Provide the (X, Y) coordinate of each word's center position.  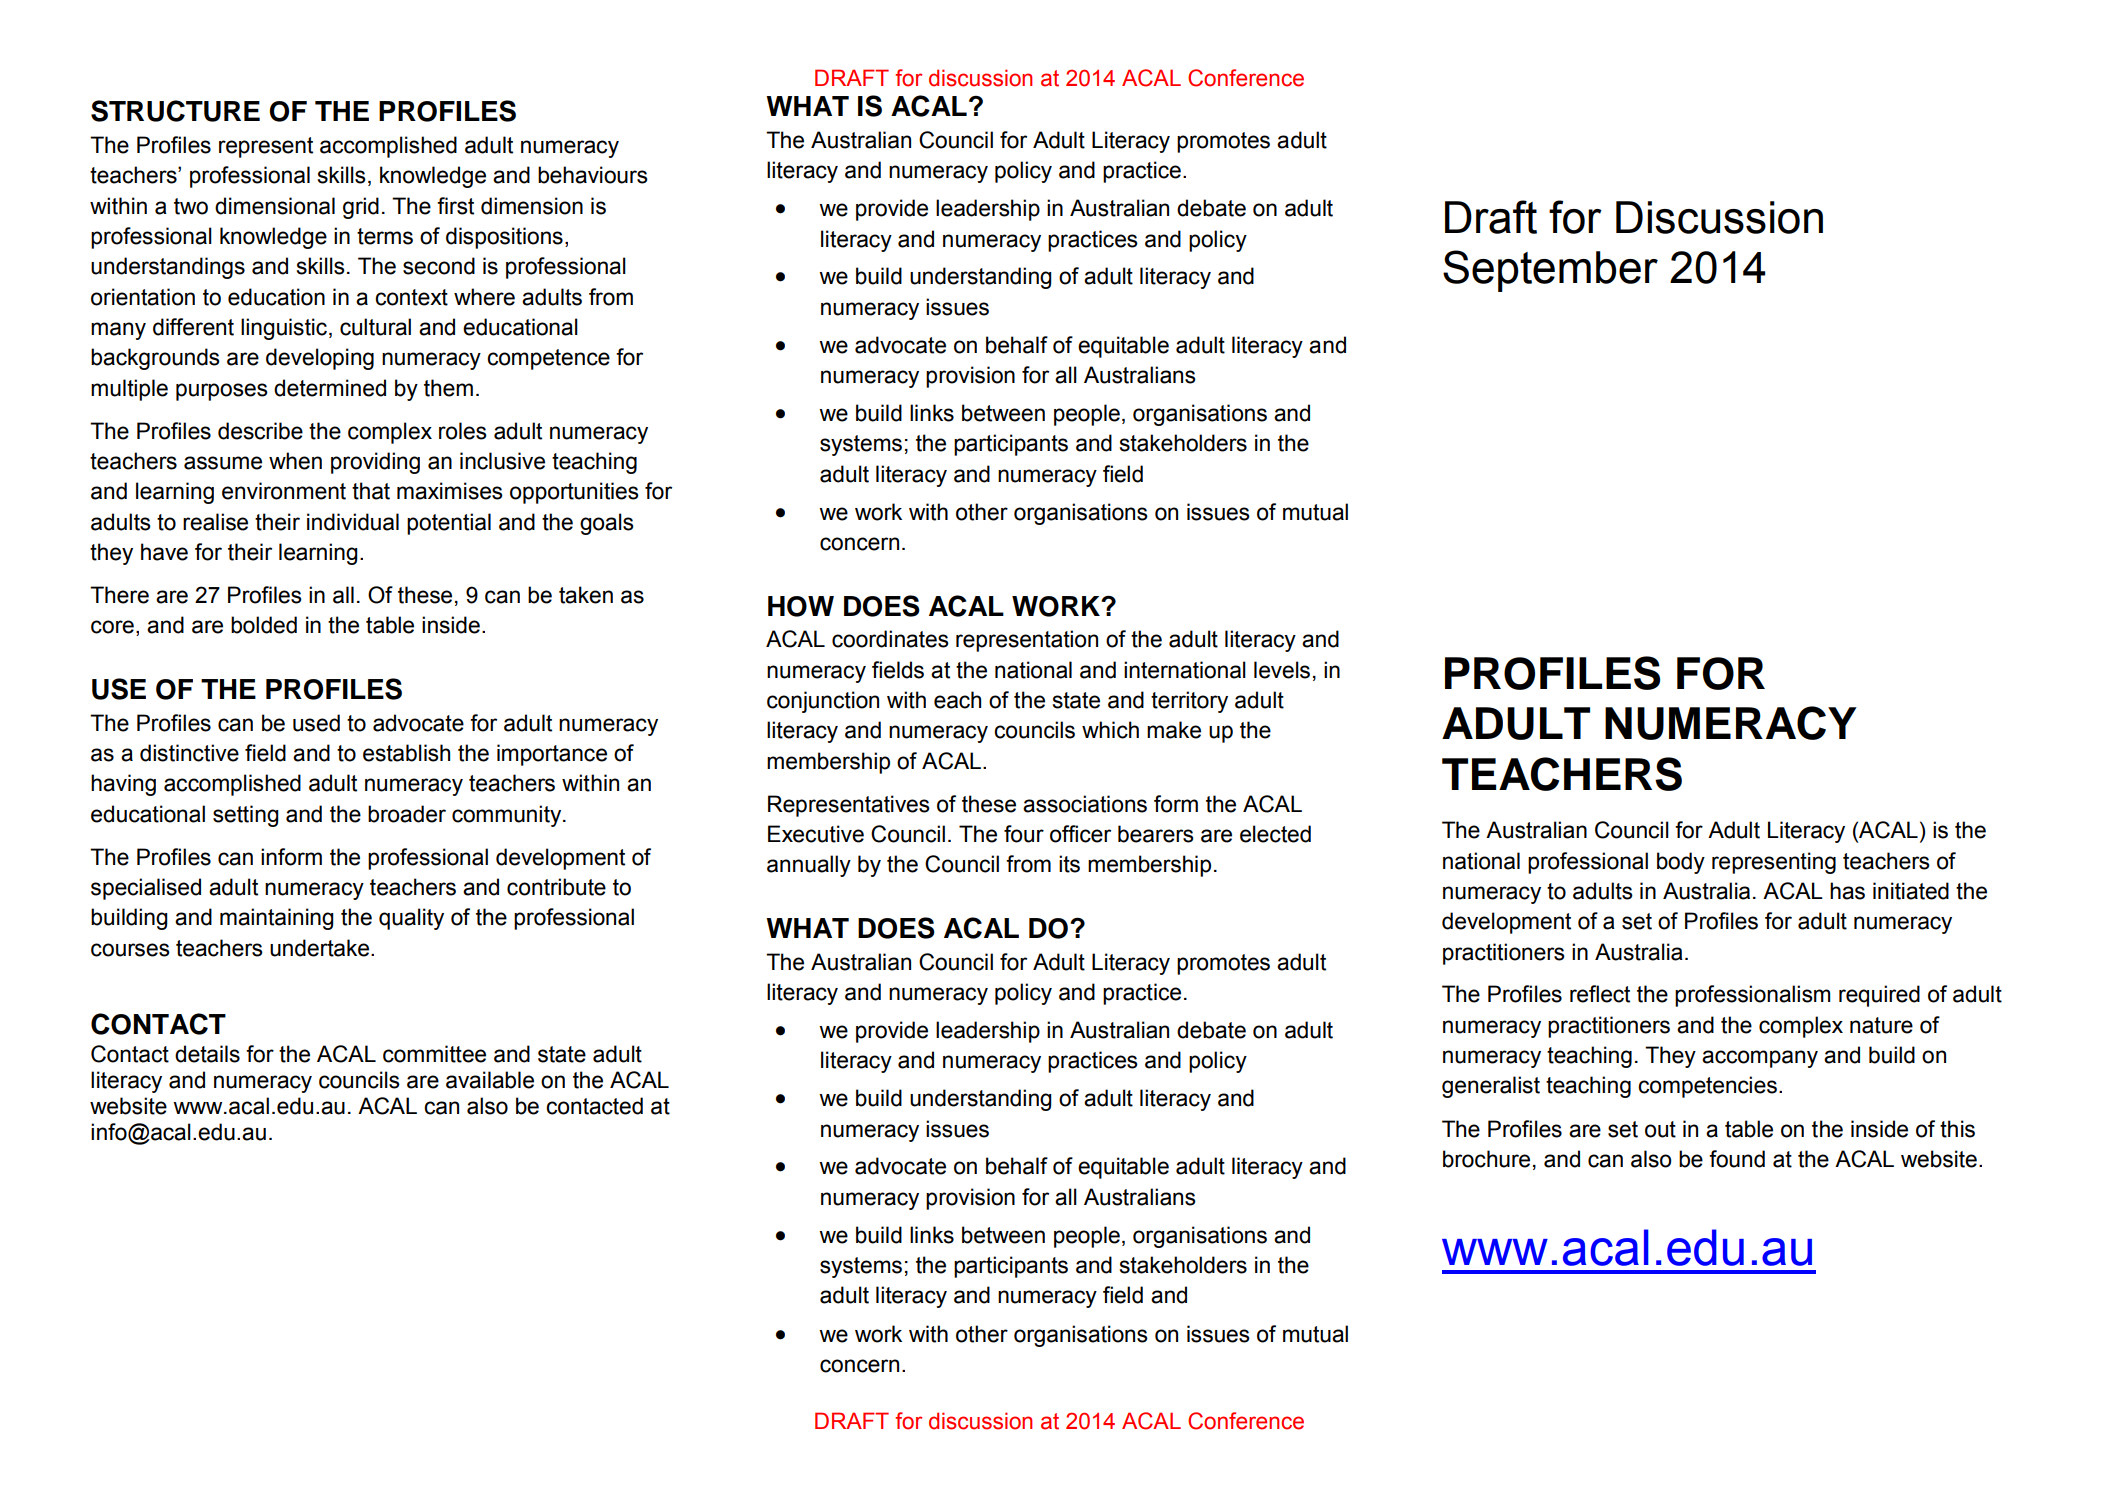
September (1550, 271)
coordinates (890, 639)
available (490, 1080)
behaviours (593, 175)
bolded (264, 625)
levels (1282, 670)
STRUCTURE (175, 111)
